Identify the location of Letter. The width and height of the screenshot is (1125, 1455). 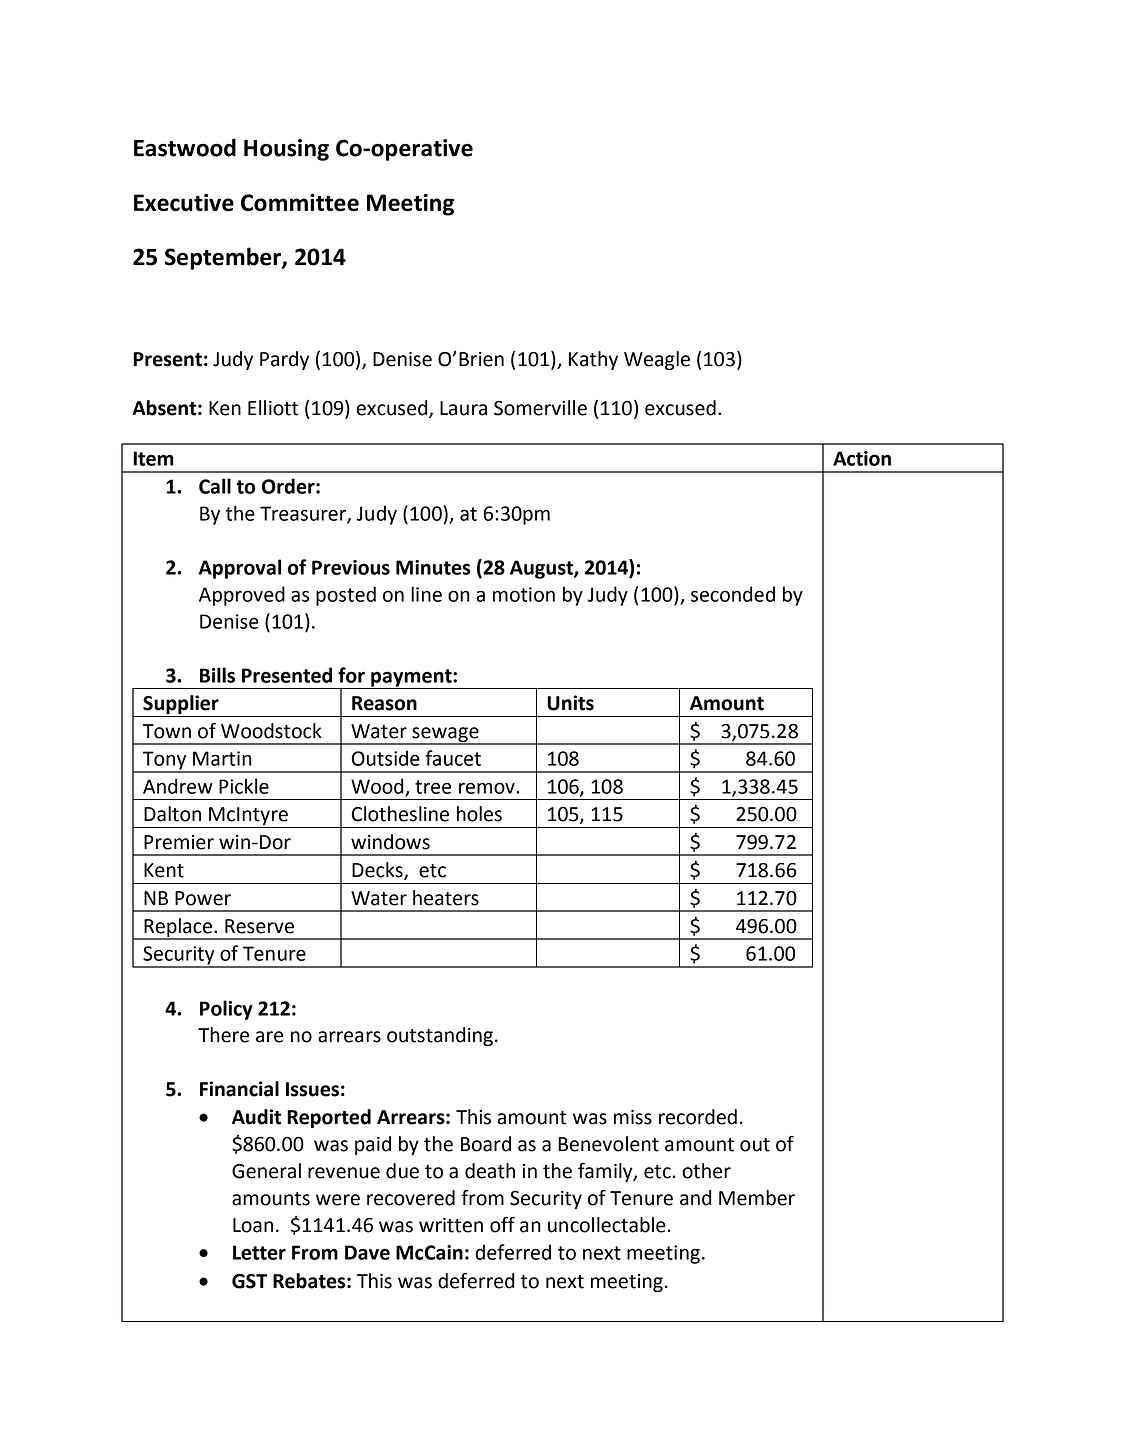
(259, 1252).
